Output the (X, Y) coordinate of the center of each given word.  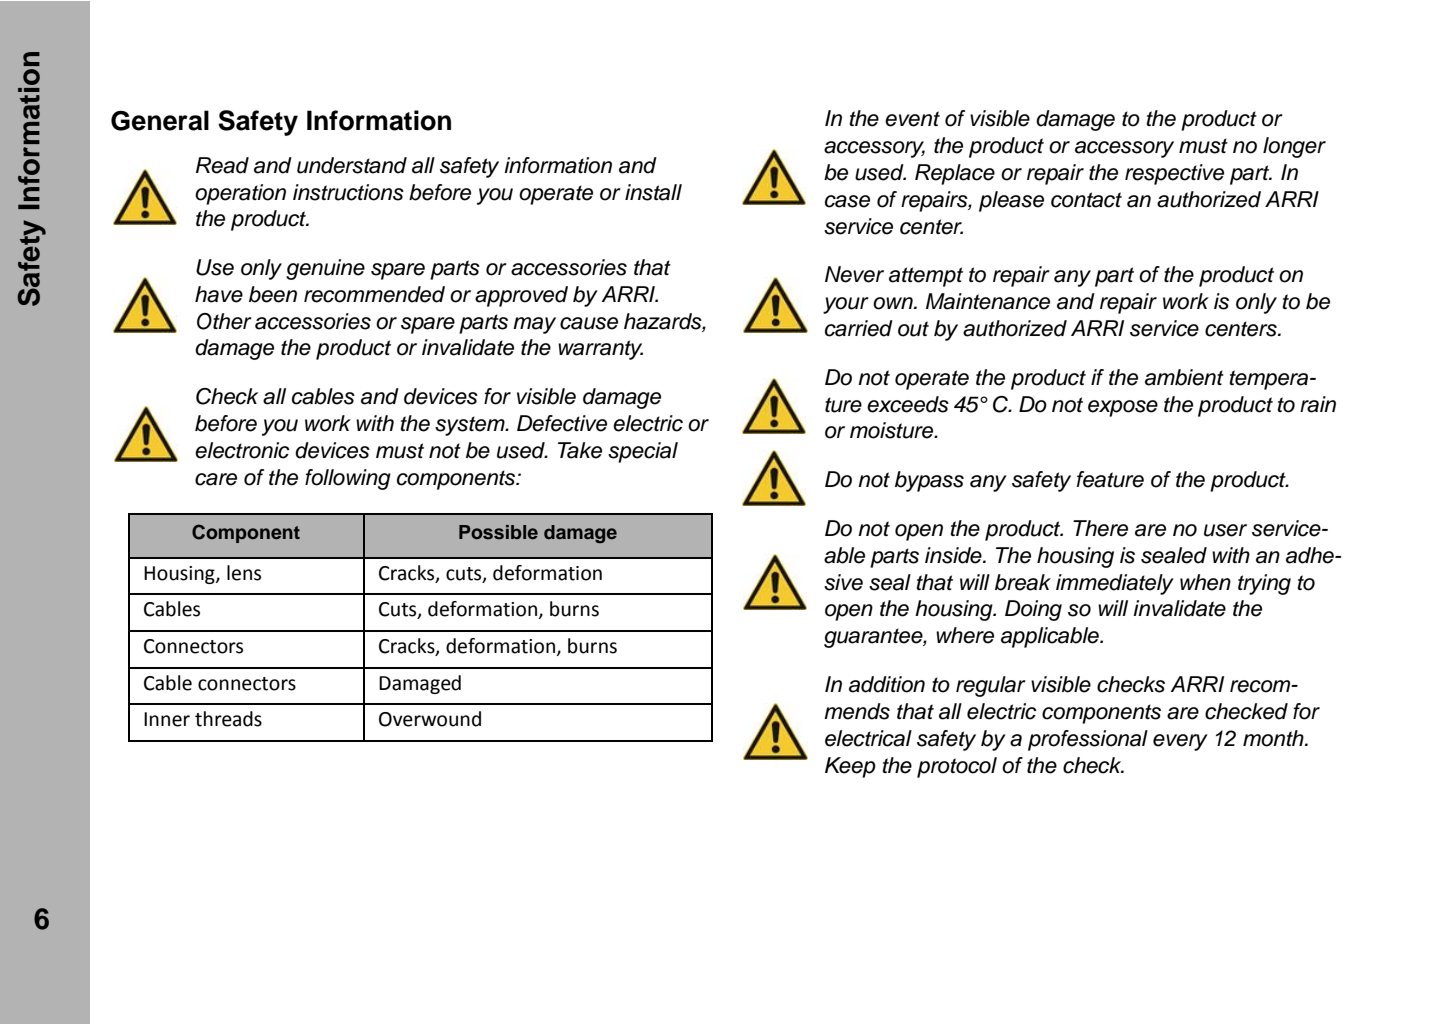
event (912, 119)
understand (352, 165)
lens (244, 573)
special (643, 452)
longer (1294, 147)
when (1205, 582)
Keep (850, 767)
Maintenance (988, 301)
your (846, 305)
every (1180, 742)
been (273, 294)
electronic (242, 450)
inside (954, 555)
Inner (167, 719)
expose (1123, 408)
